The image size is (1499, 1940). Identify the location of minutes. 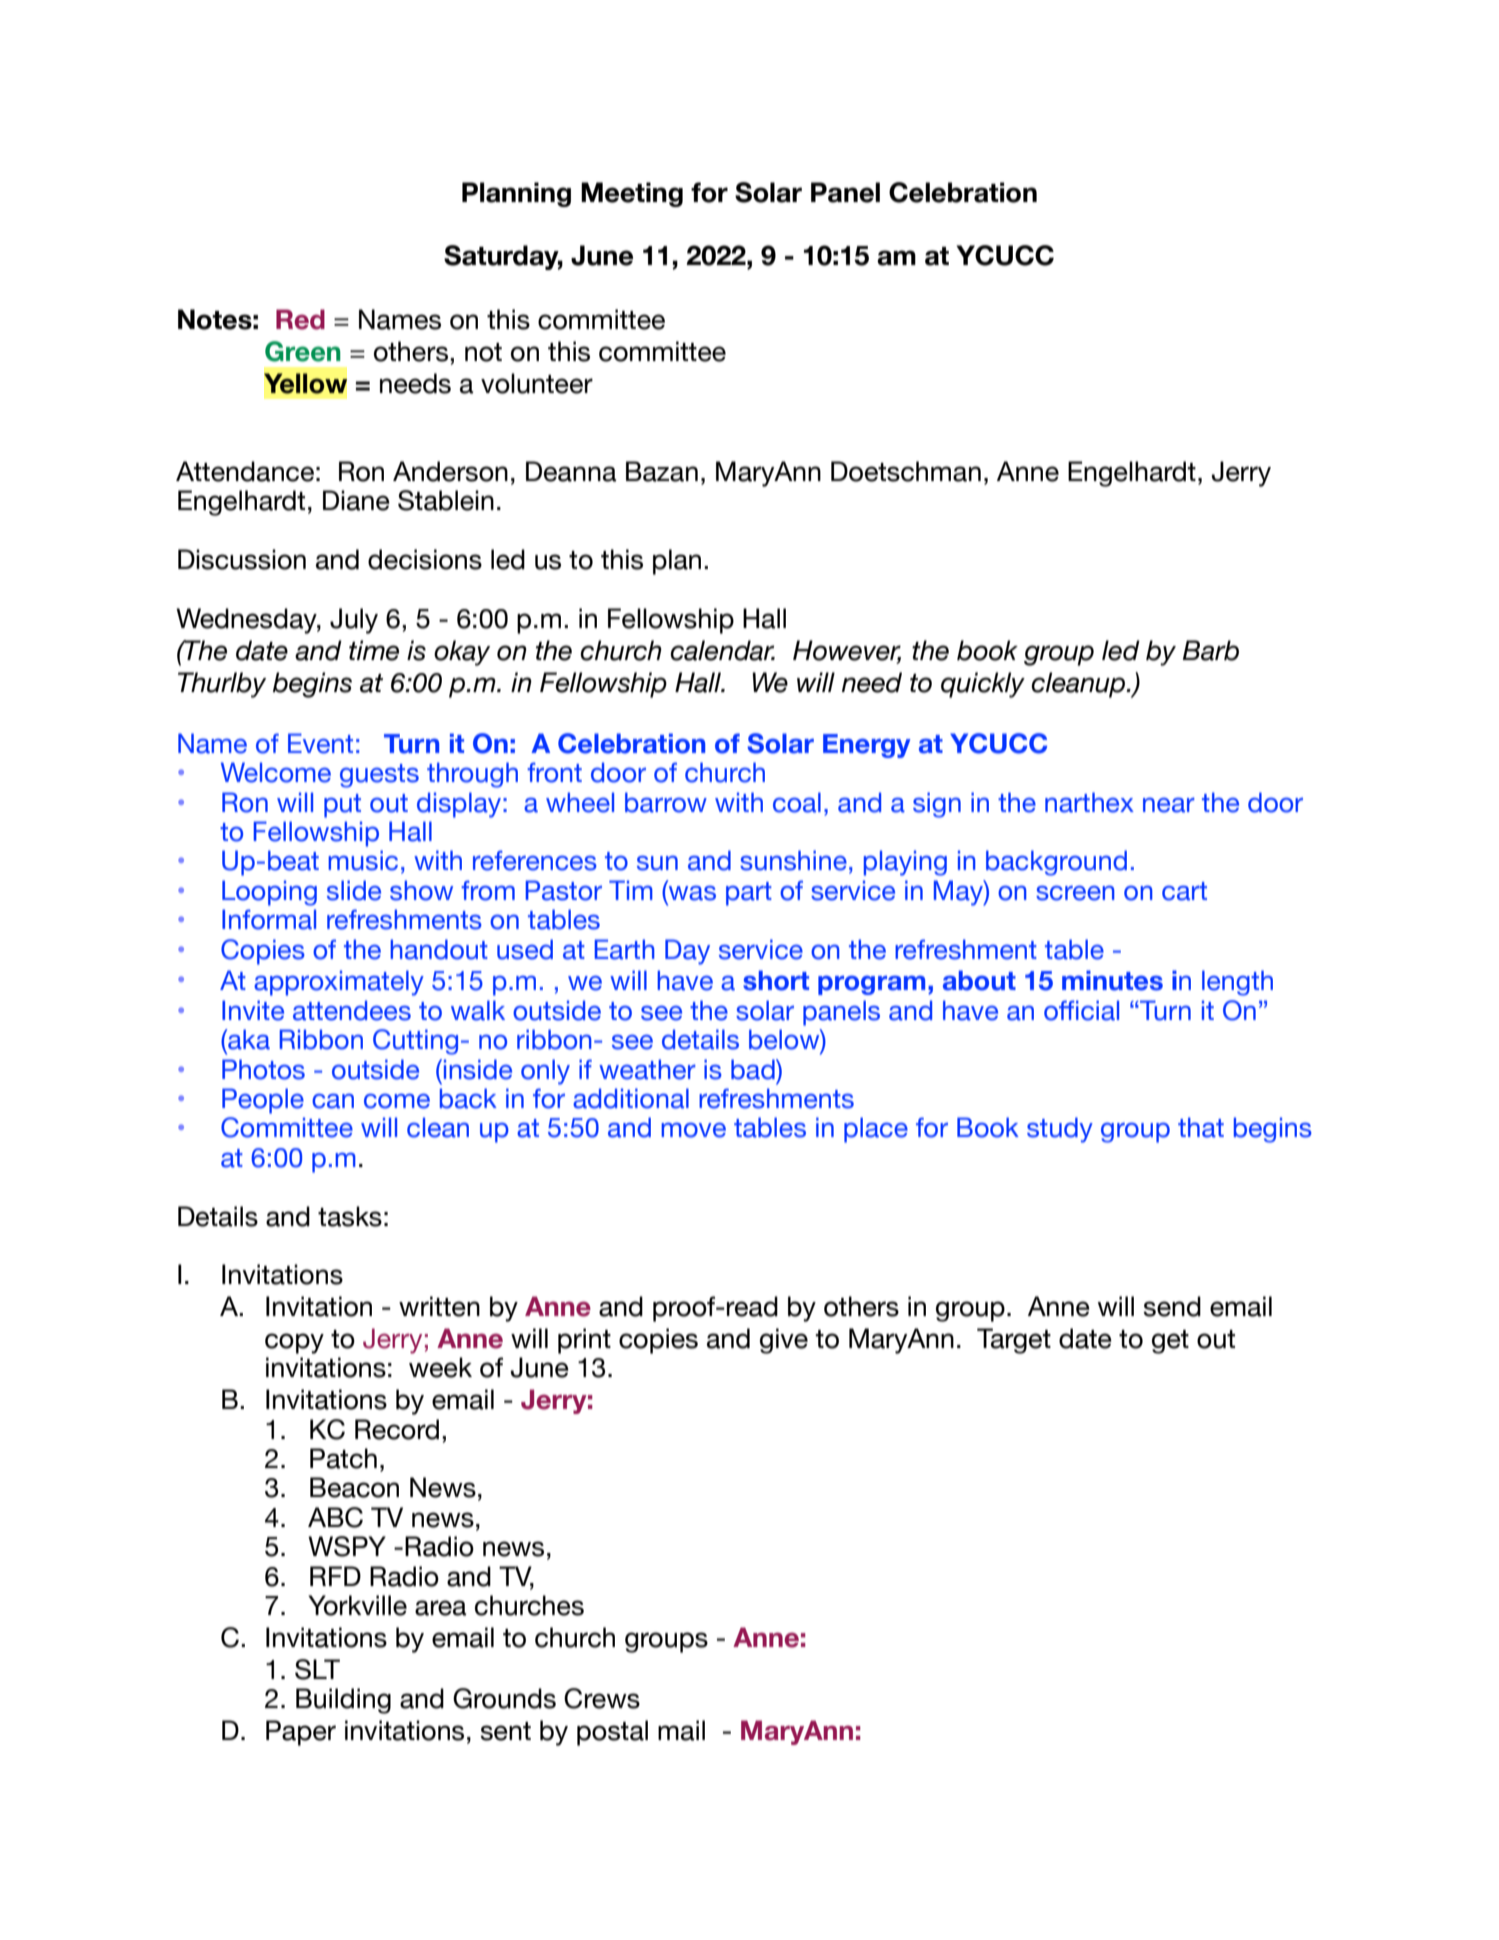
(1112, 980).
